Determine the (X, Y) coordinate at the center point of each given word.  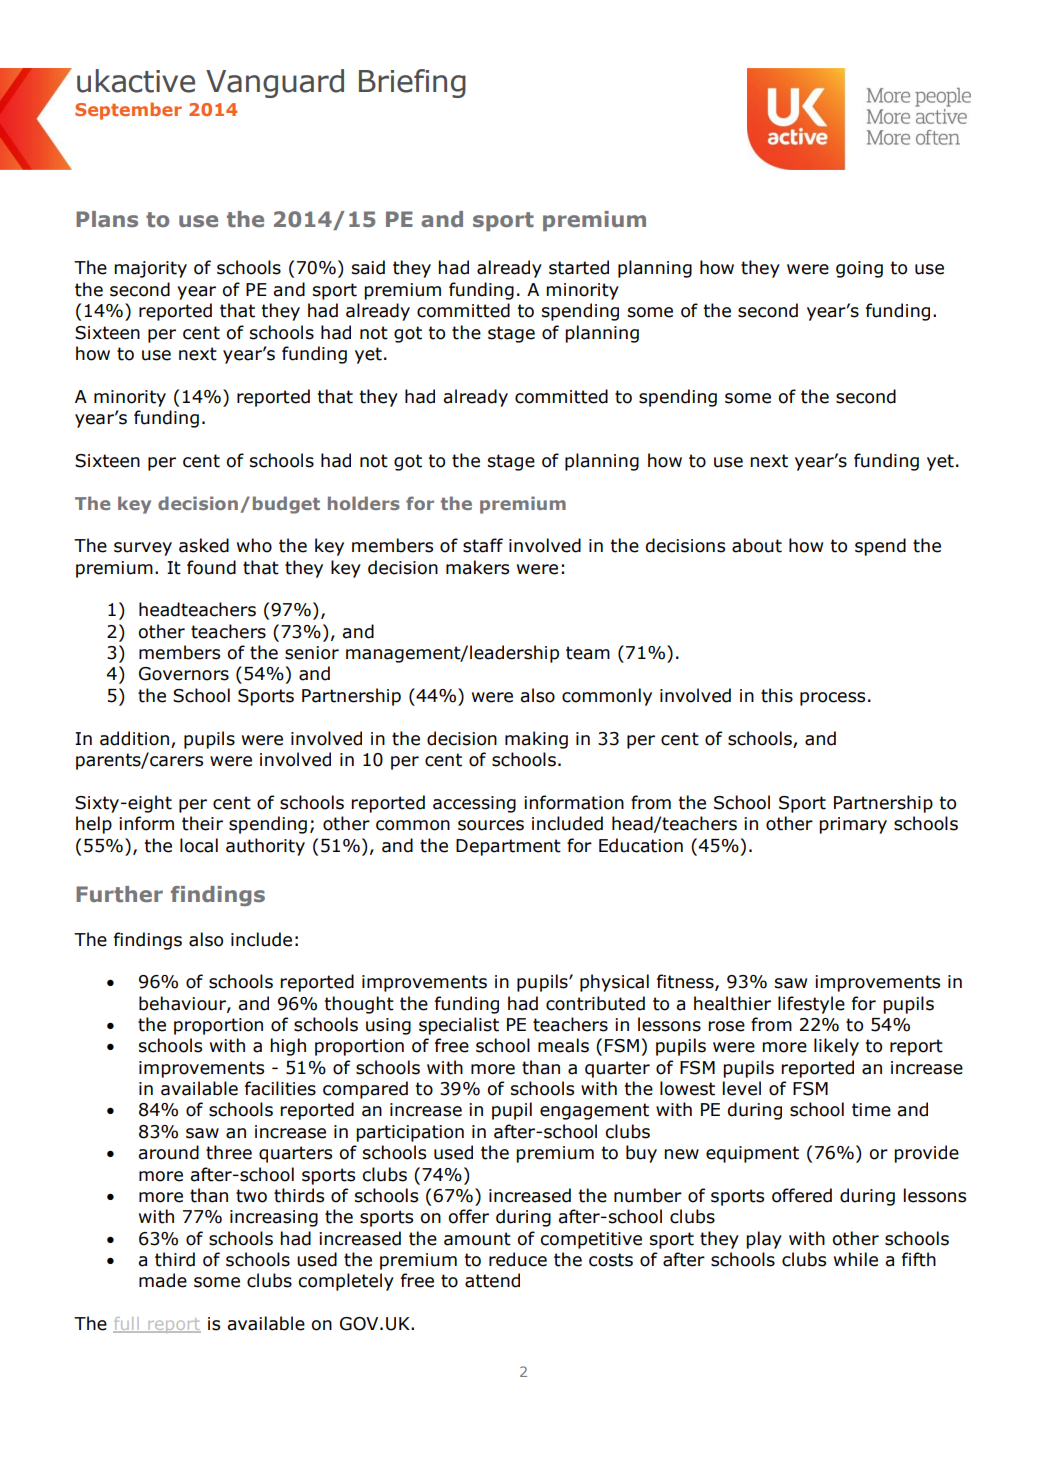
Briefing (412, 83)
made (163, 1280)
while (856, 1259)
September (128, 111)
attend (492, 1280)
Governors (184, 674)
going (859, 269)
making (536, 740)
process (832, 699)
